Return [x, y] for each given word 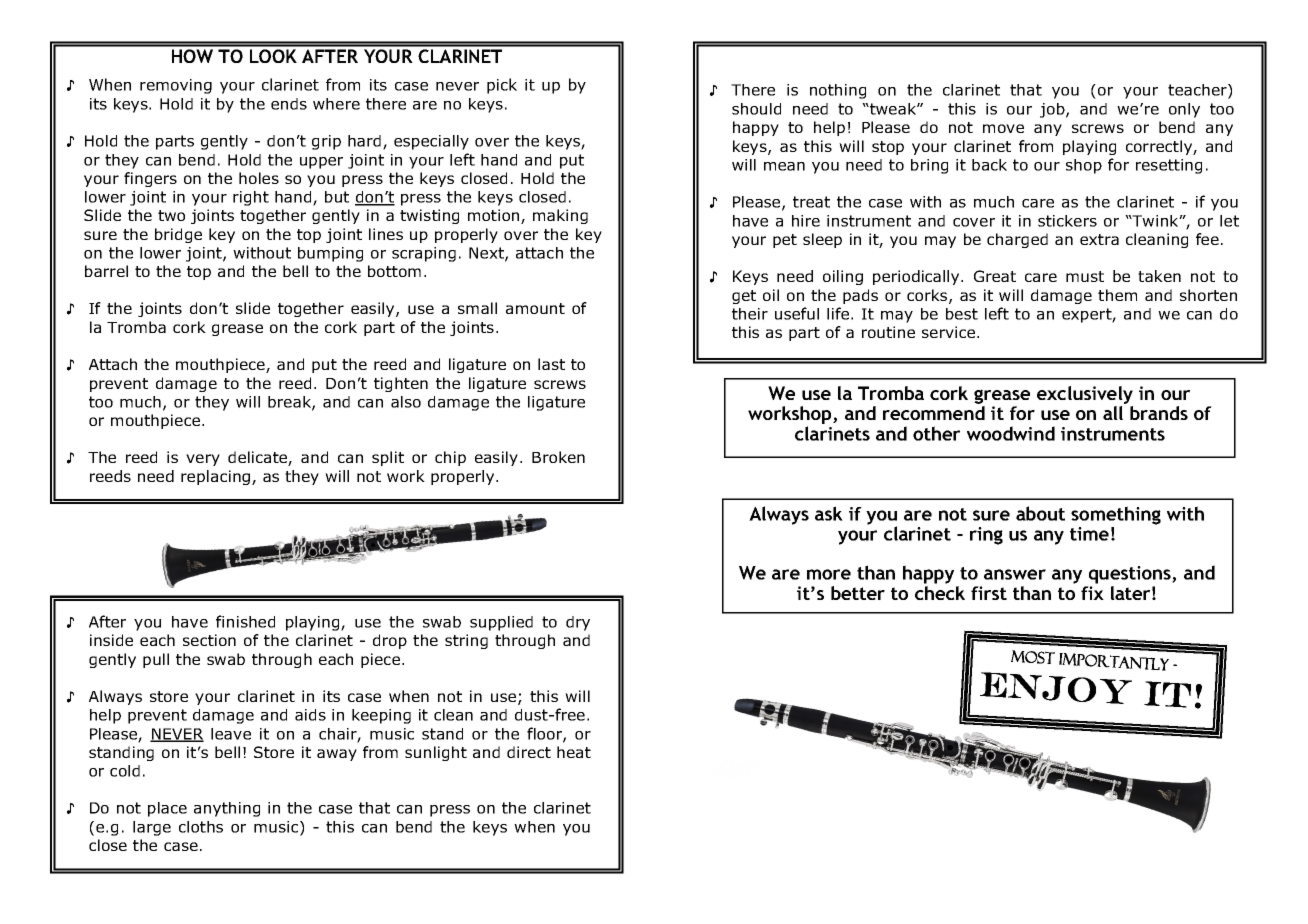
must [1085, 276]
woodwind [1011, 433]
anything [227, 809]
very [203, 460]
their [750, 314]
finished [245, 621]
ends [289, 104]
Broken [558, 457]
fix [1092, 593]
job [1053, 110]
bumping [330, 254]
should [756, 109]
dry [578, 623]
